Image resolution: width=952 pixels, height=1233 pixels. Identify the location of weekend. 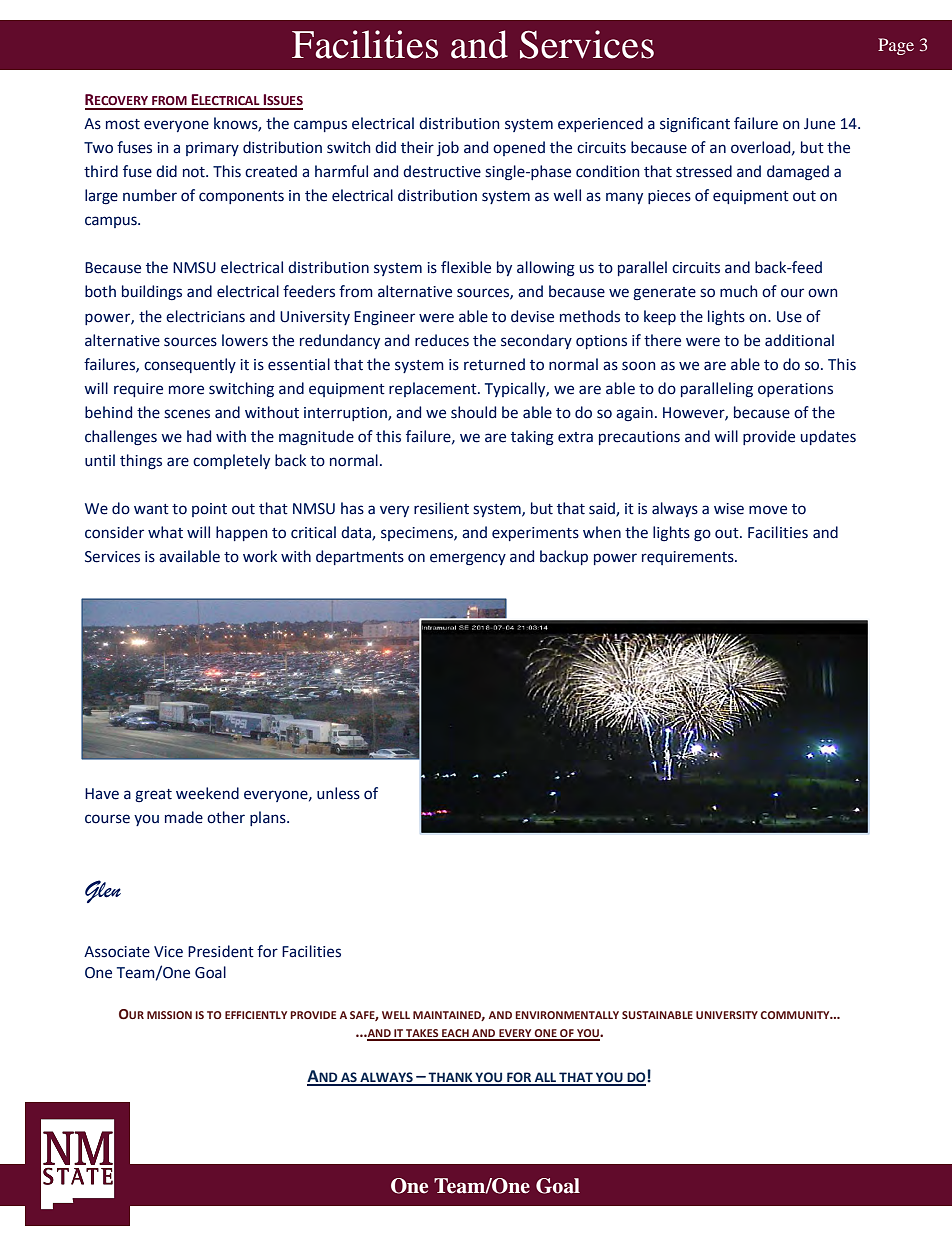
(207, 793).
